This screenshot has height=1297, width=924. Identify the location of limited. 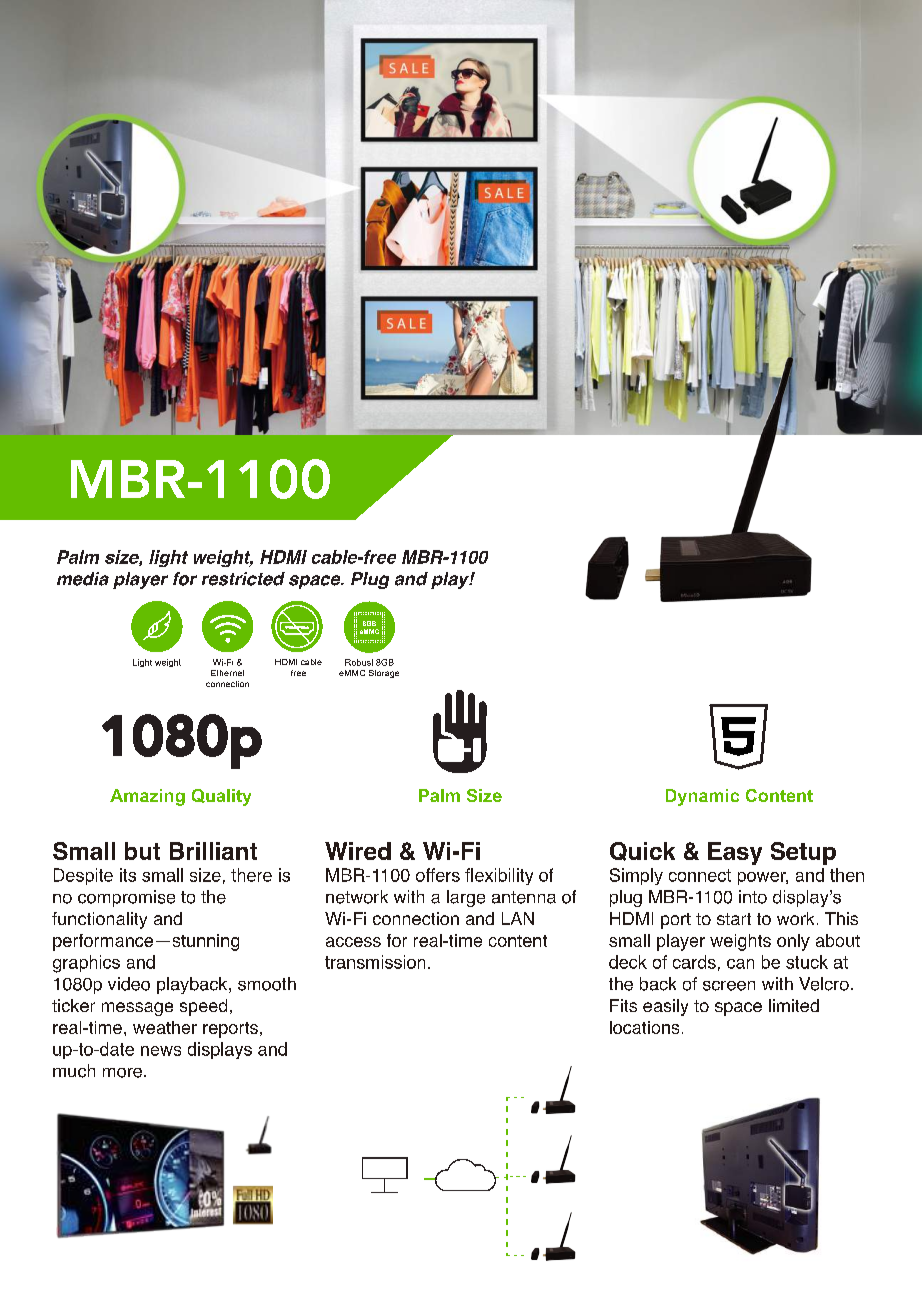
(794, 1005).
